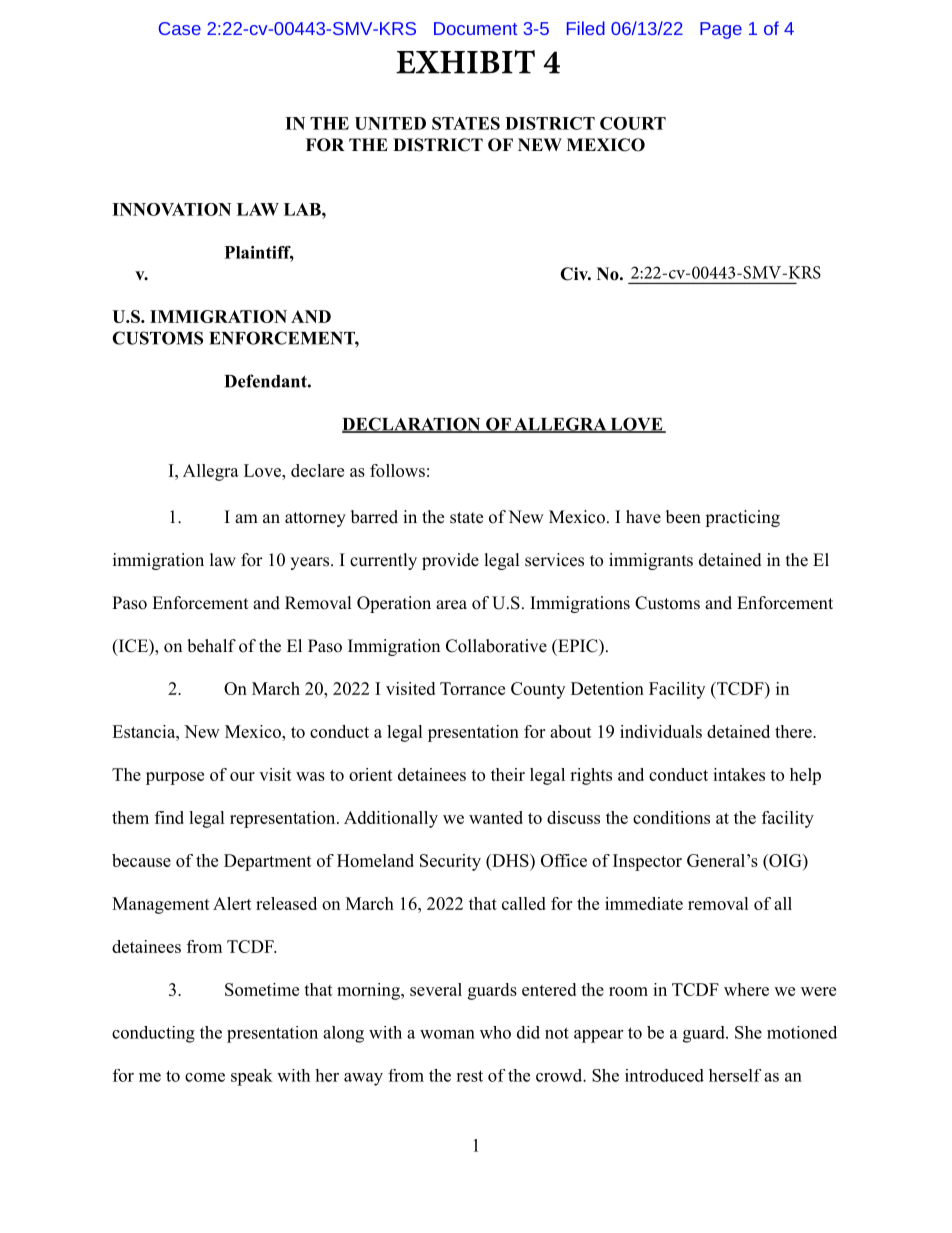 The width and height of the image is (952, 1233). Describe the element at coordinates (721, 30) in the image. I see `Page` at that location.
